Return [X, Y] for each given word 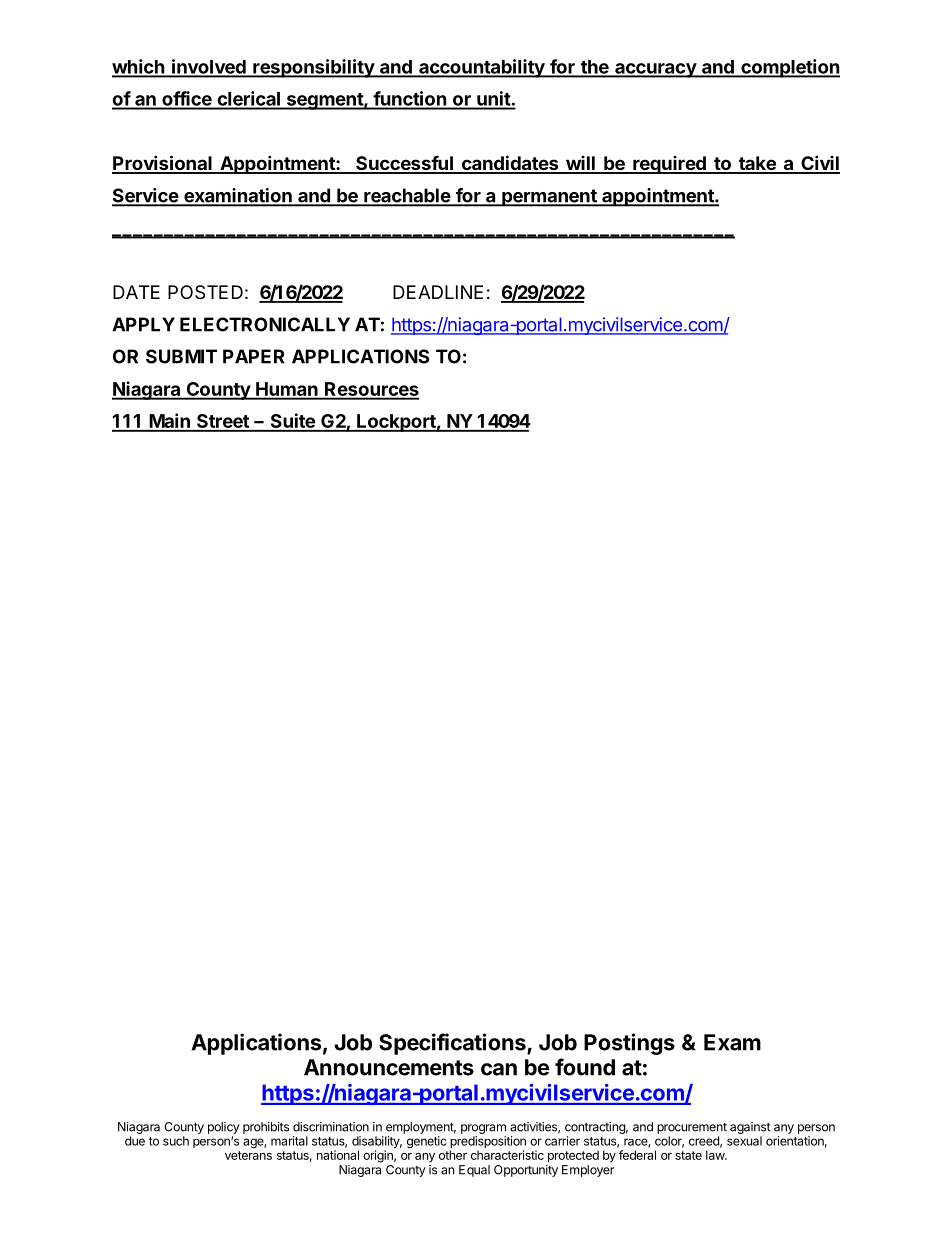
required [669, 165]
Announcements [389, 1067]
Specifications [453, 1044]
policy [224, 1128]
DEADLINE [438, 292]
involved [209, 67]
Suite [292, 422]
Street [222, 422]
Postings [629, 1044]
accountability [482, 68]
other [453, 1155]
